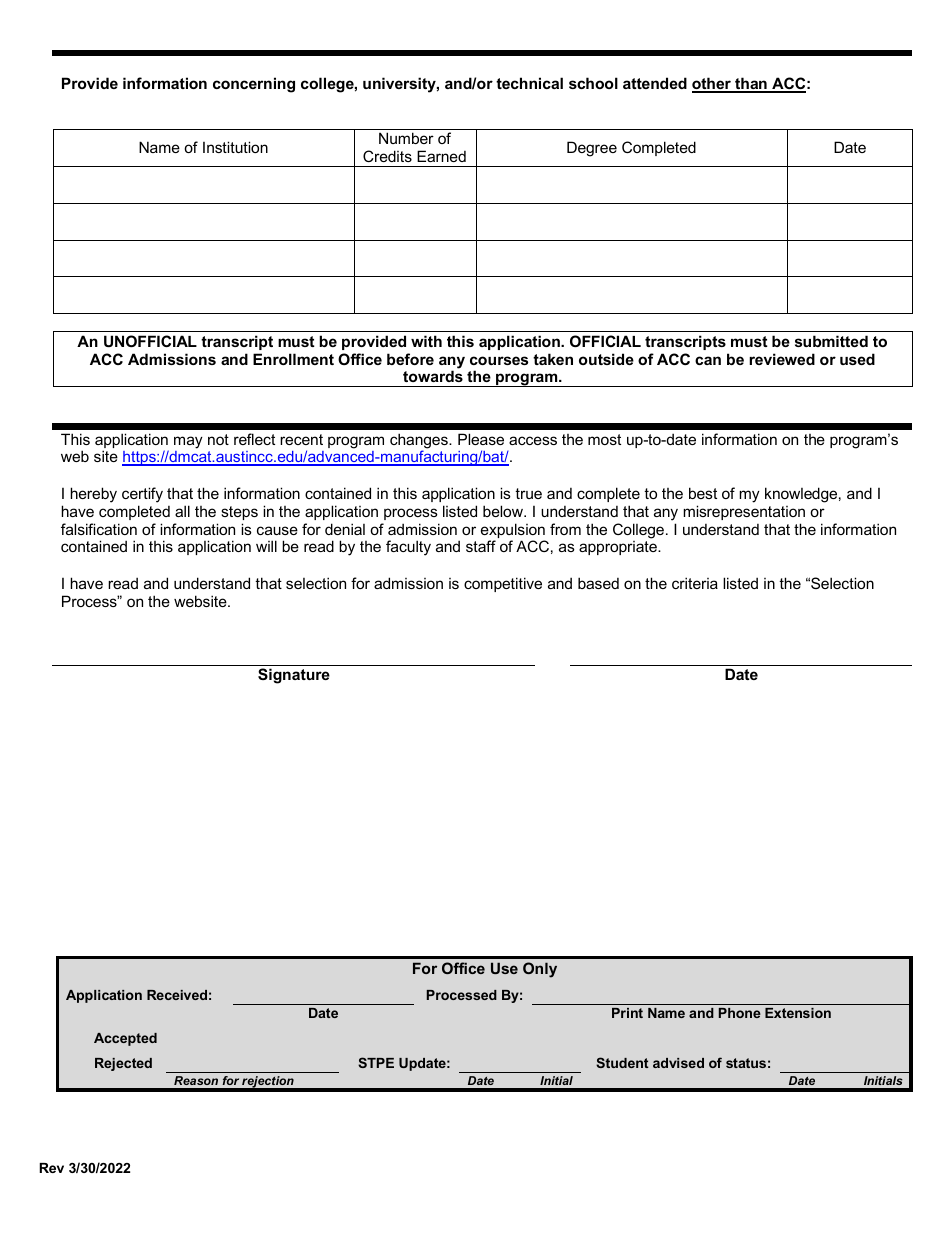  I want to click on competitive, so click(503, 584).
